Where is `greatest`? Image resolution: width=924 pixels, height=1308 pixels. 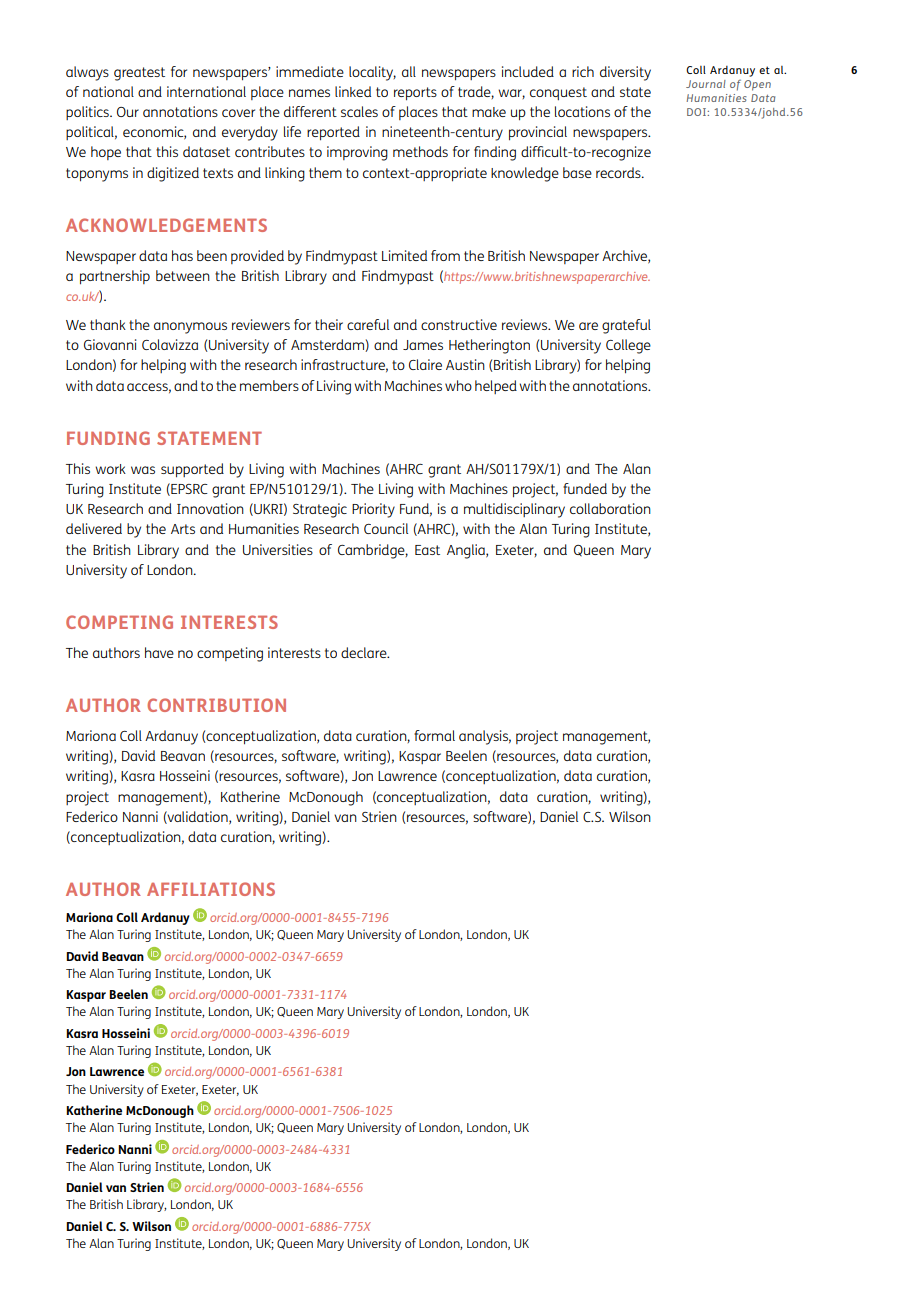 greatest is located at coordinates (139, 74).
